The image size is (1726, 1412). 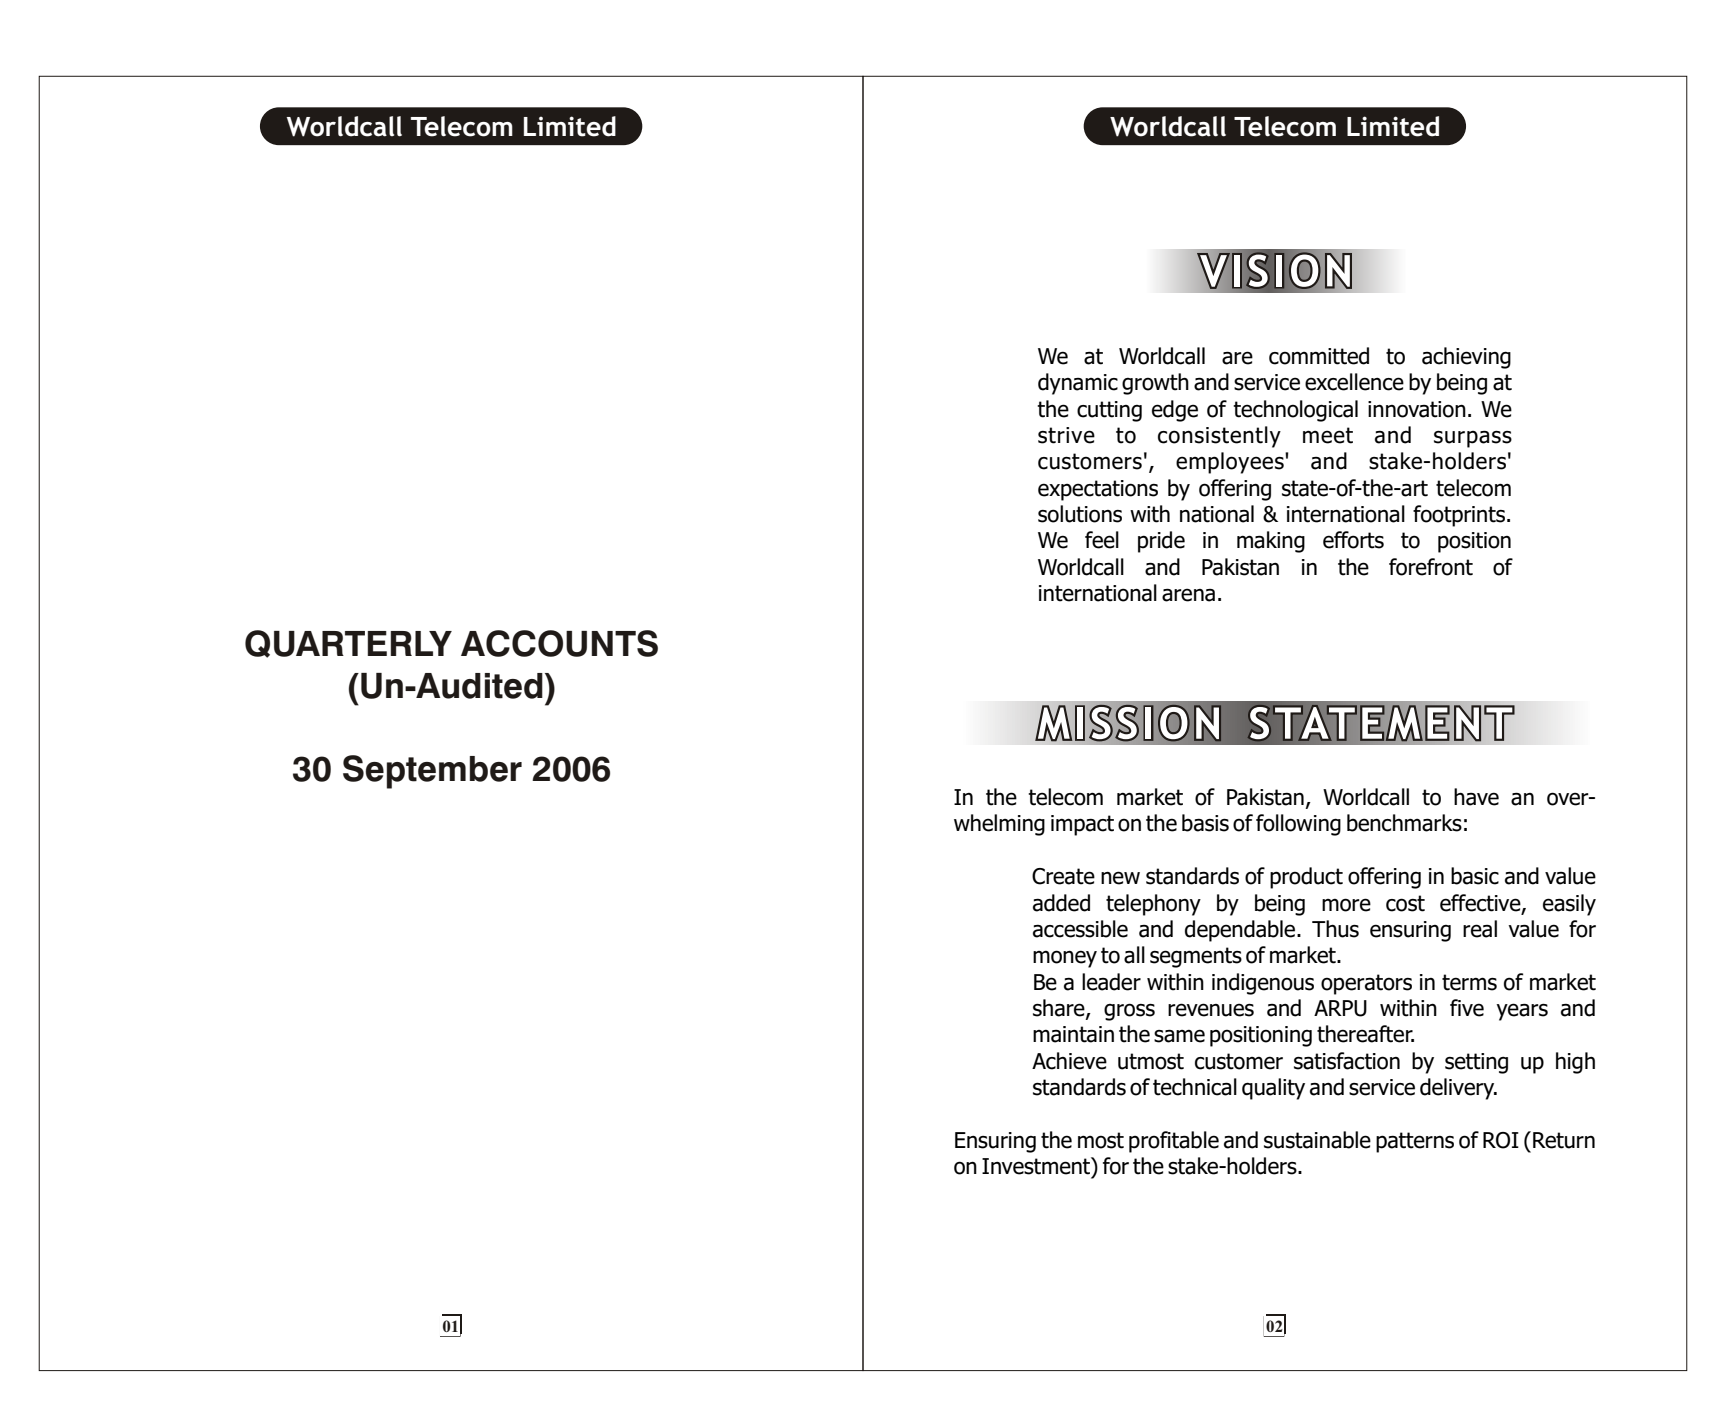 What do you see at coordinates (1069, 1061) in the document?
I see `Achieve` at bounding box center [1069, 1061].
